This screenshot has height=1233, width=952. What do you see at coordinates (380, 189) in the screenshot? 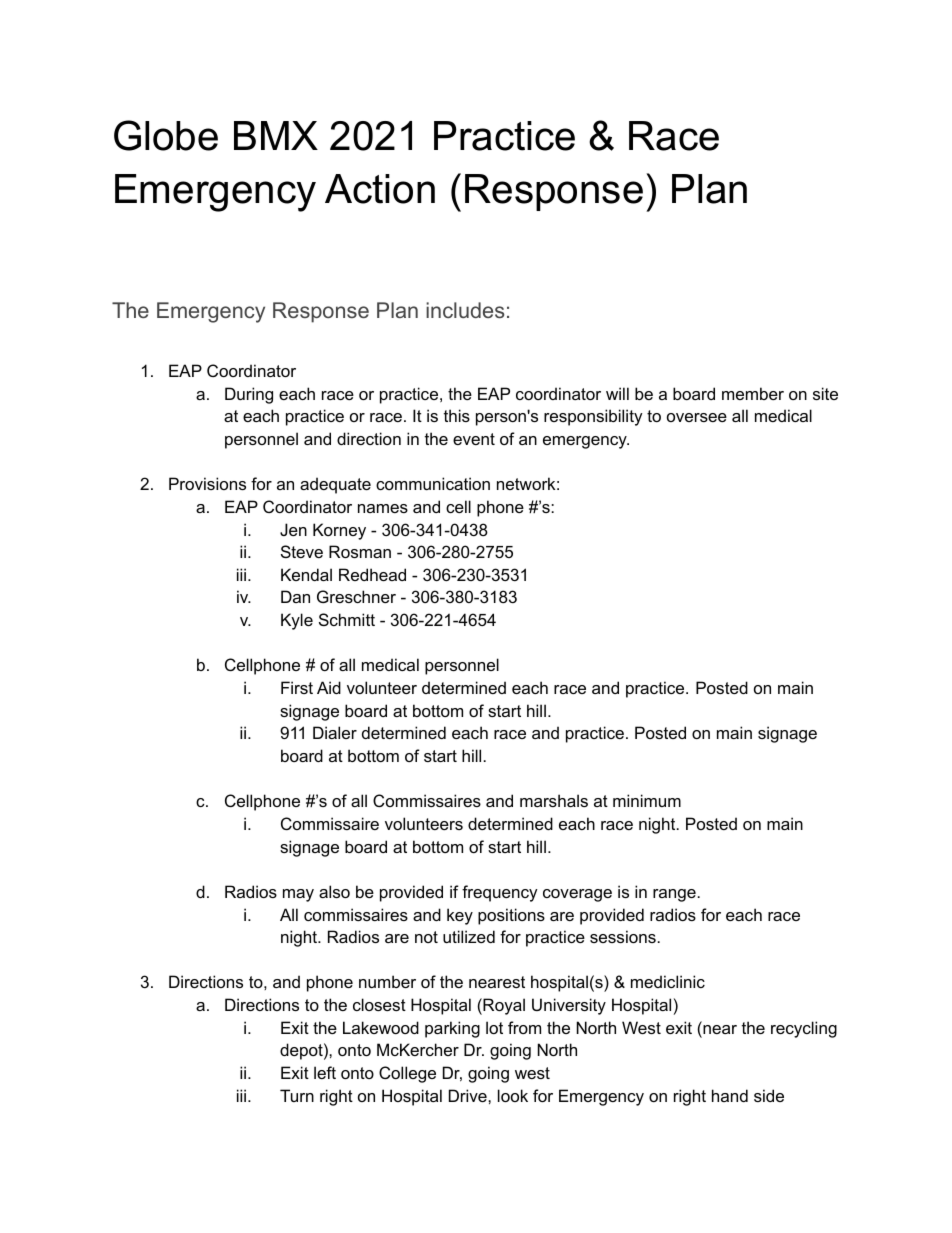
I see `Action` at bounding box center [380, 189].
